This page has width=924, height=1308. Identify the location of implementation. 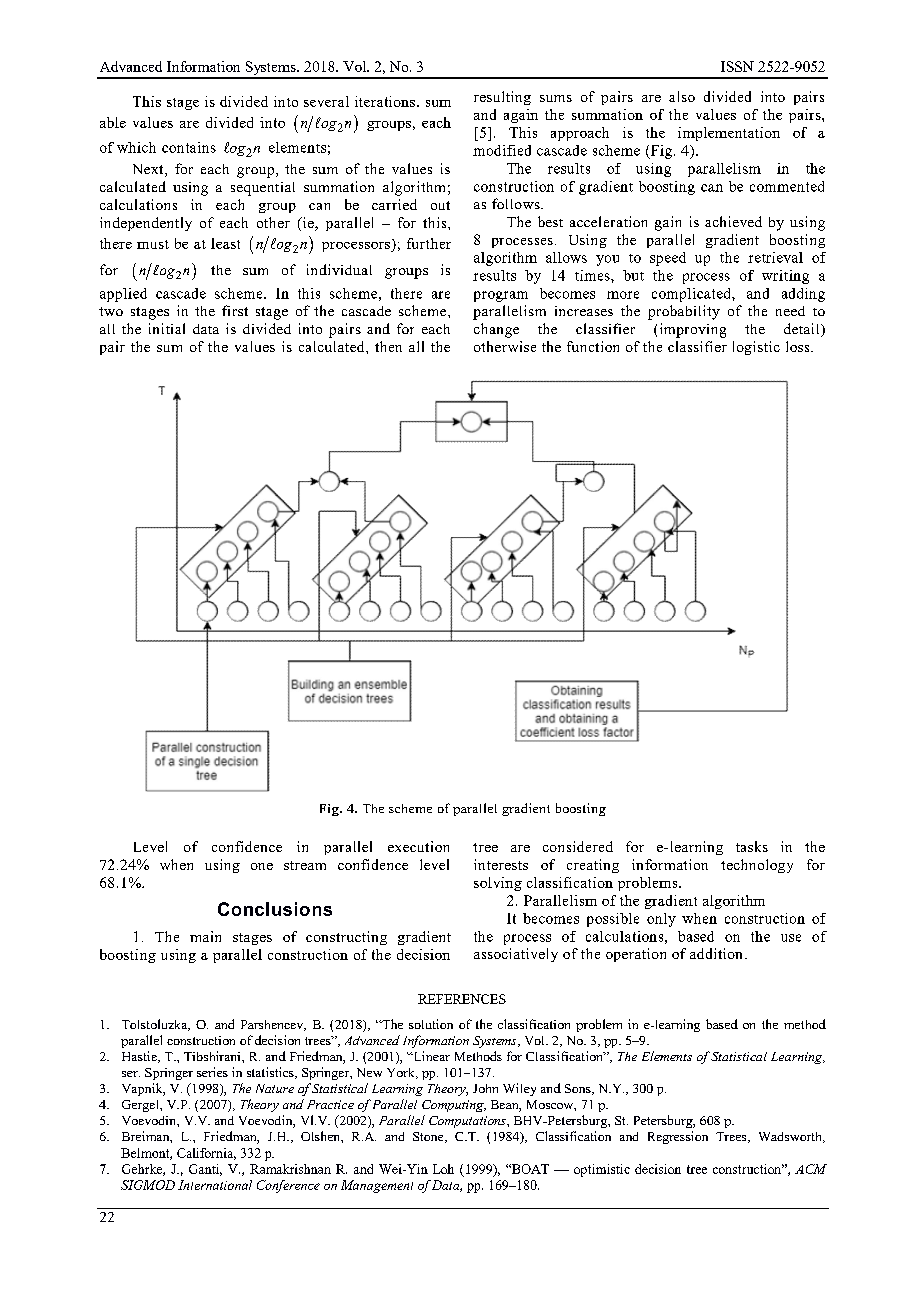
(729, 134).
